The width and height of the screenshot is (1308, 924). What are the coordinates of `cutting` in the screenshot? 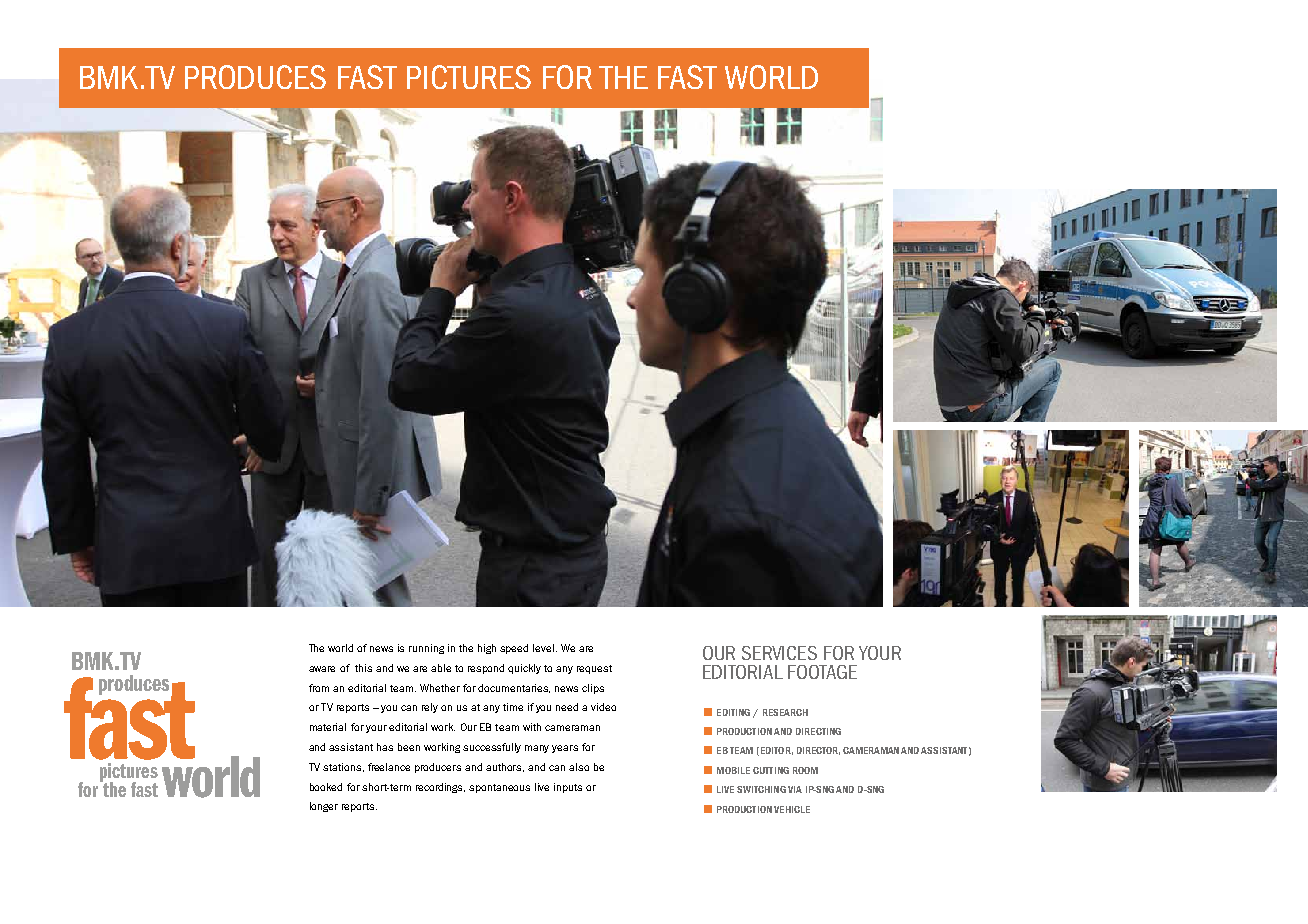 It's located at (771, 770).
